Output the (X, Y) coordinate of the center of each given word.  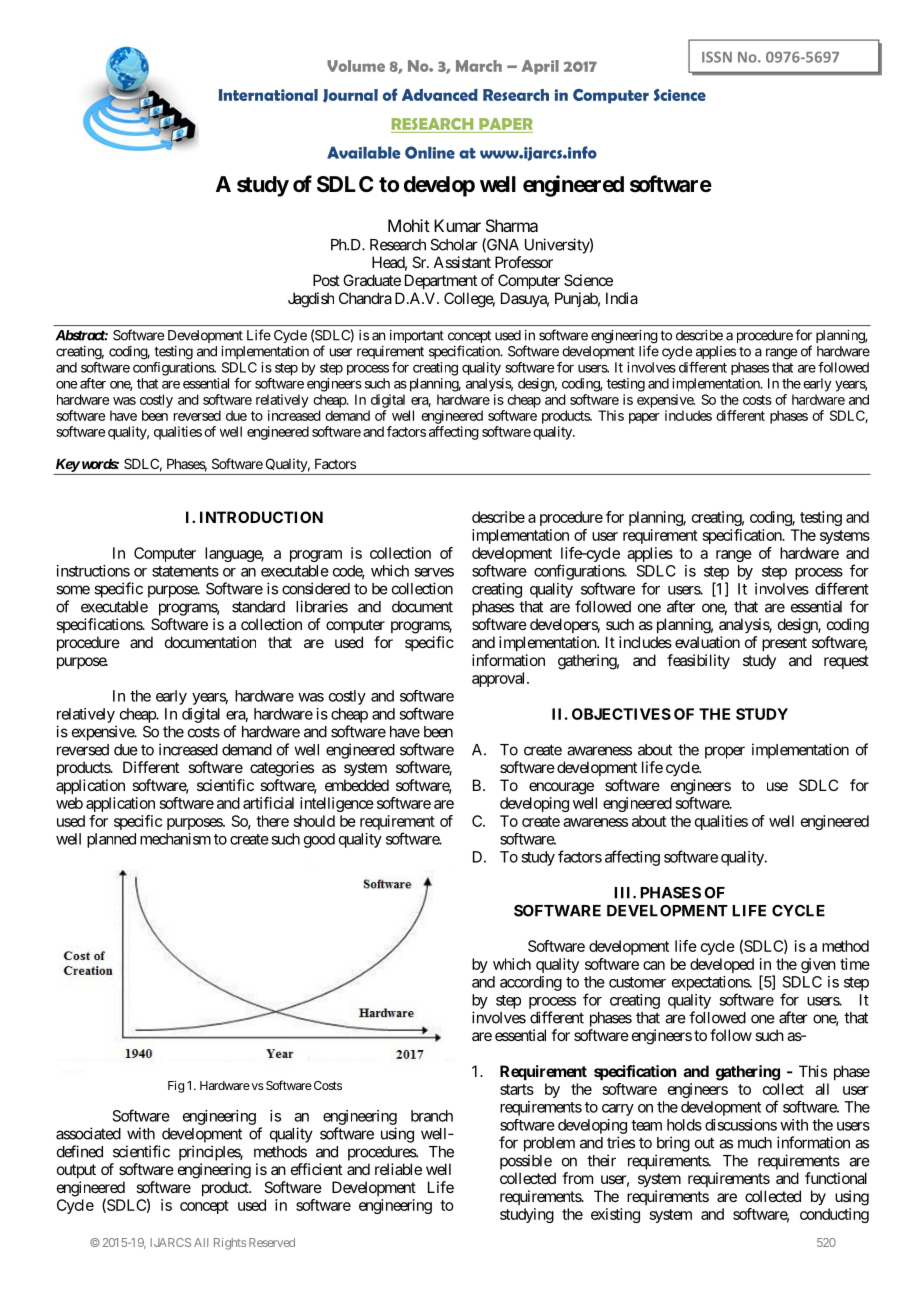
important (417, 336)
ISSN (717, 57)
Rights (230, 1244)
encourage (561, 788)
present (784, 644)
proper (725, 752)
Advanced (440, 95)
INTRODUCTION (261, 517)
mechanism (175, 839)
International (268, 95)
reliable (398, 1169)
